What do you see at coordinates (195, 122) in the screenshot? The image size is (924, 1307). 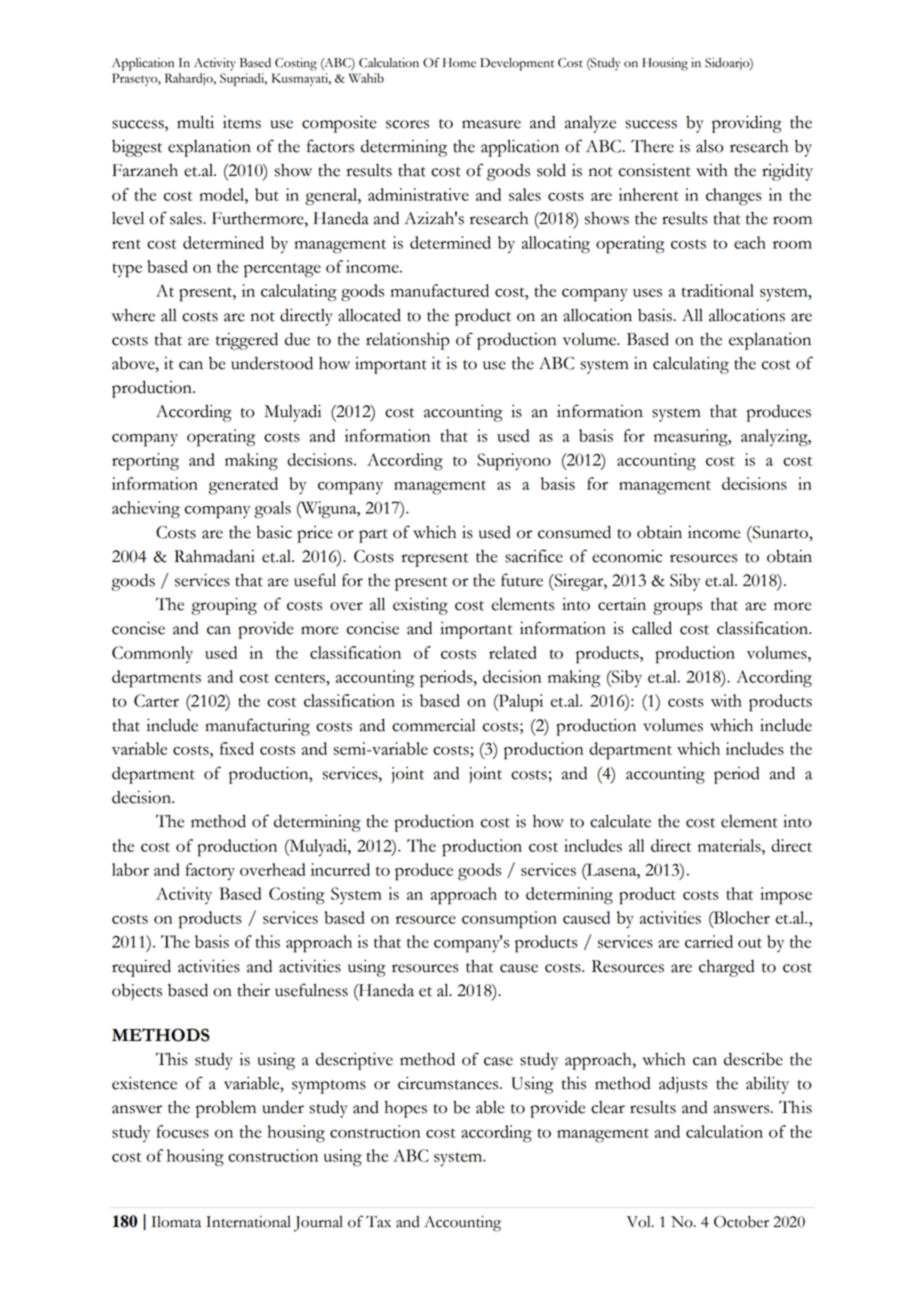 I see `multi` at bounding box center [195, 122].
